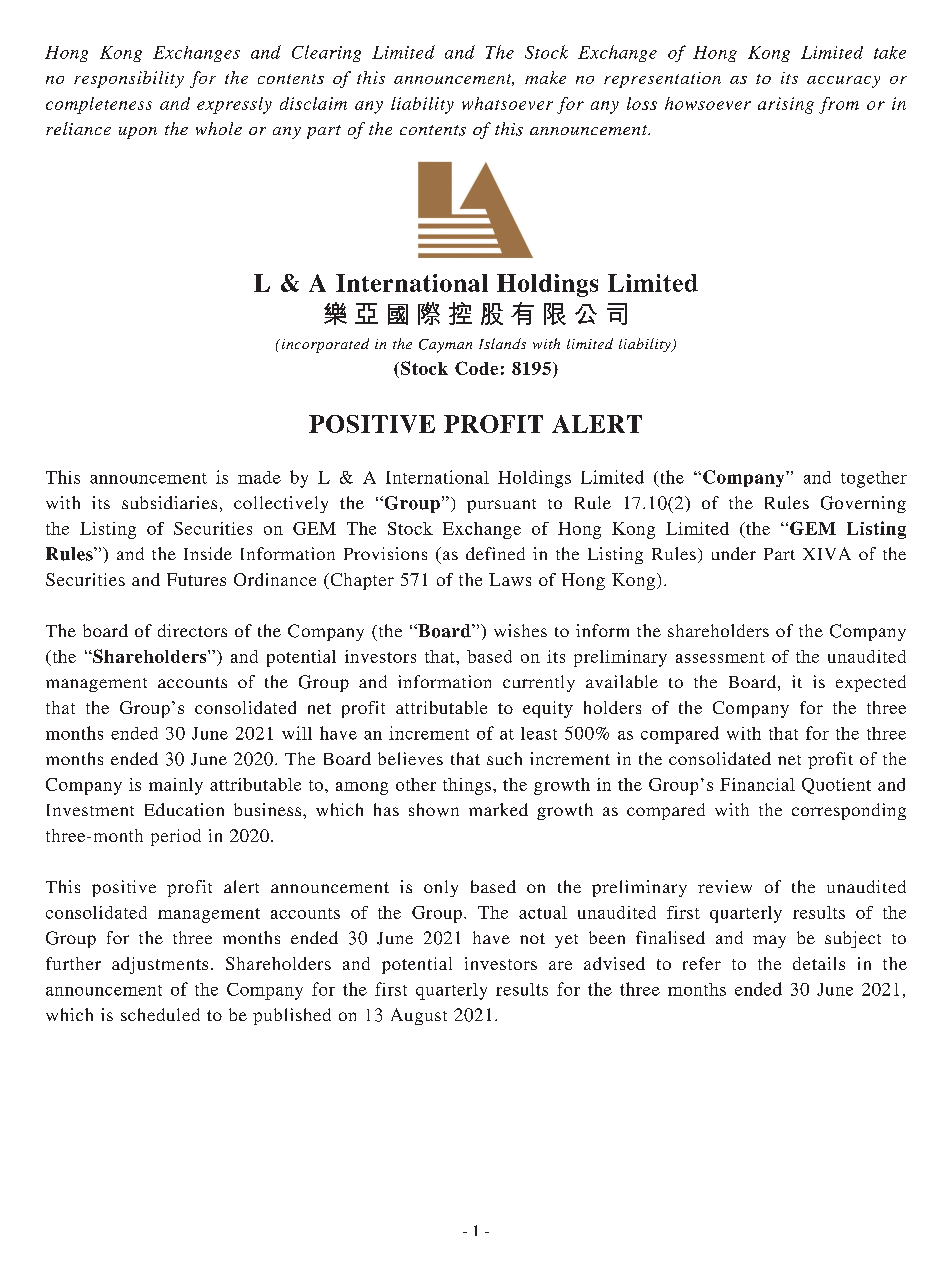  What do you see at coordinates (874, 479) in the image?
I see `together` at bounding box center [874, 479].
